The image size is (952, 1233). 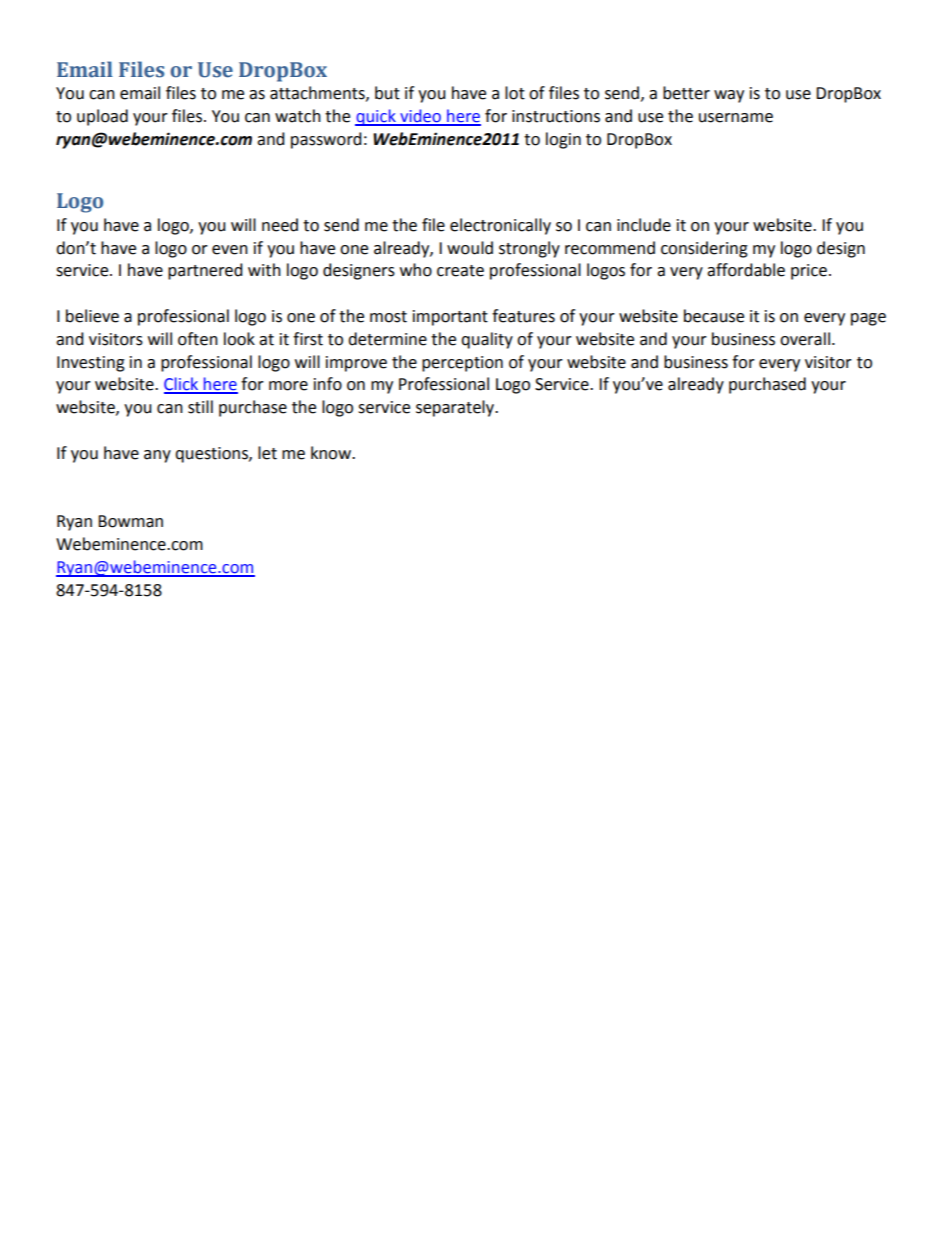 I want to click on still, so click(x=200, y=407).
